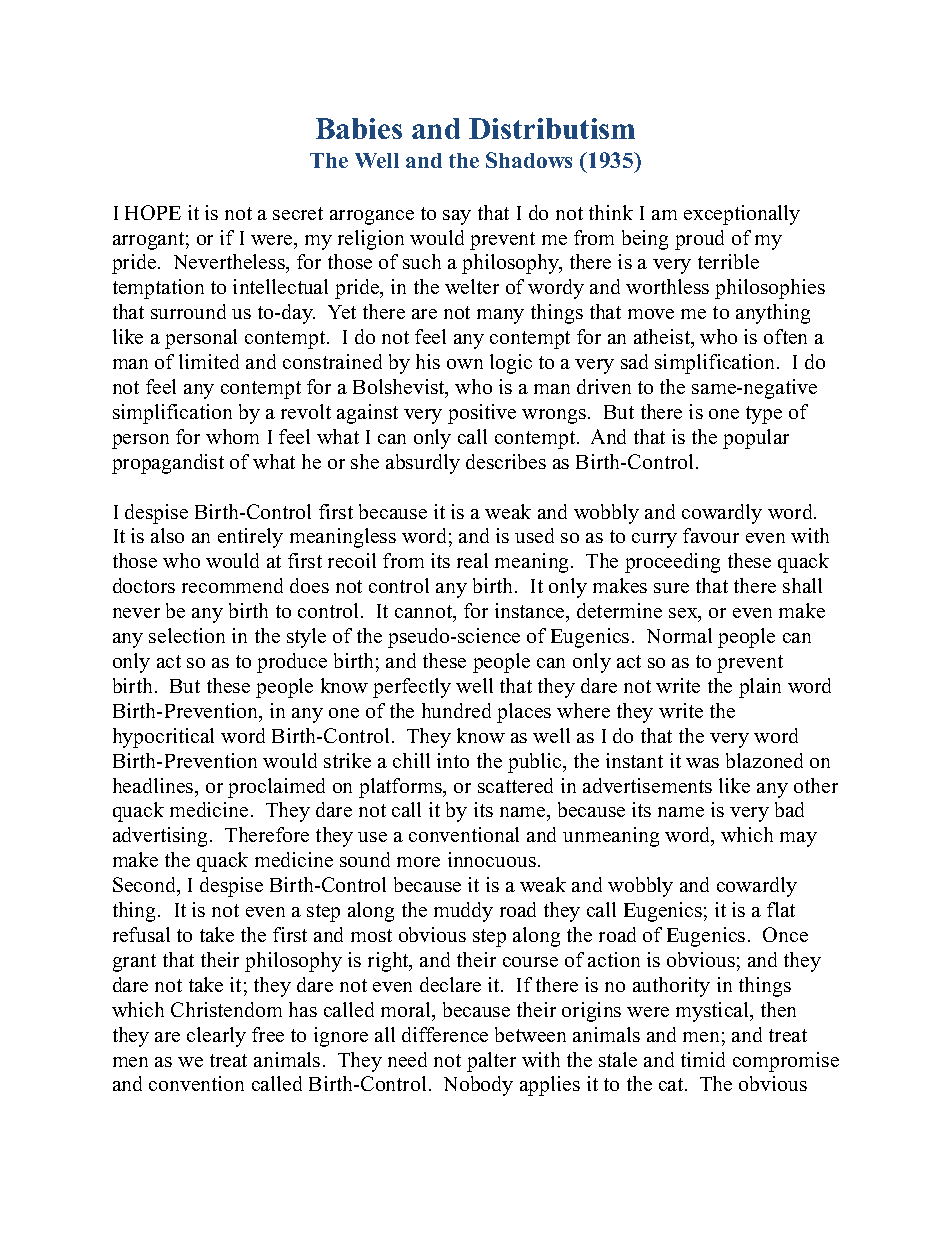  Describe the element at coordinates (492, 859) in the screenshot. I see `innocuous` at that location.
